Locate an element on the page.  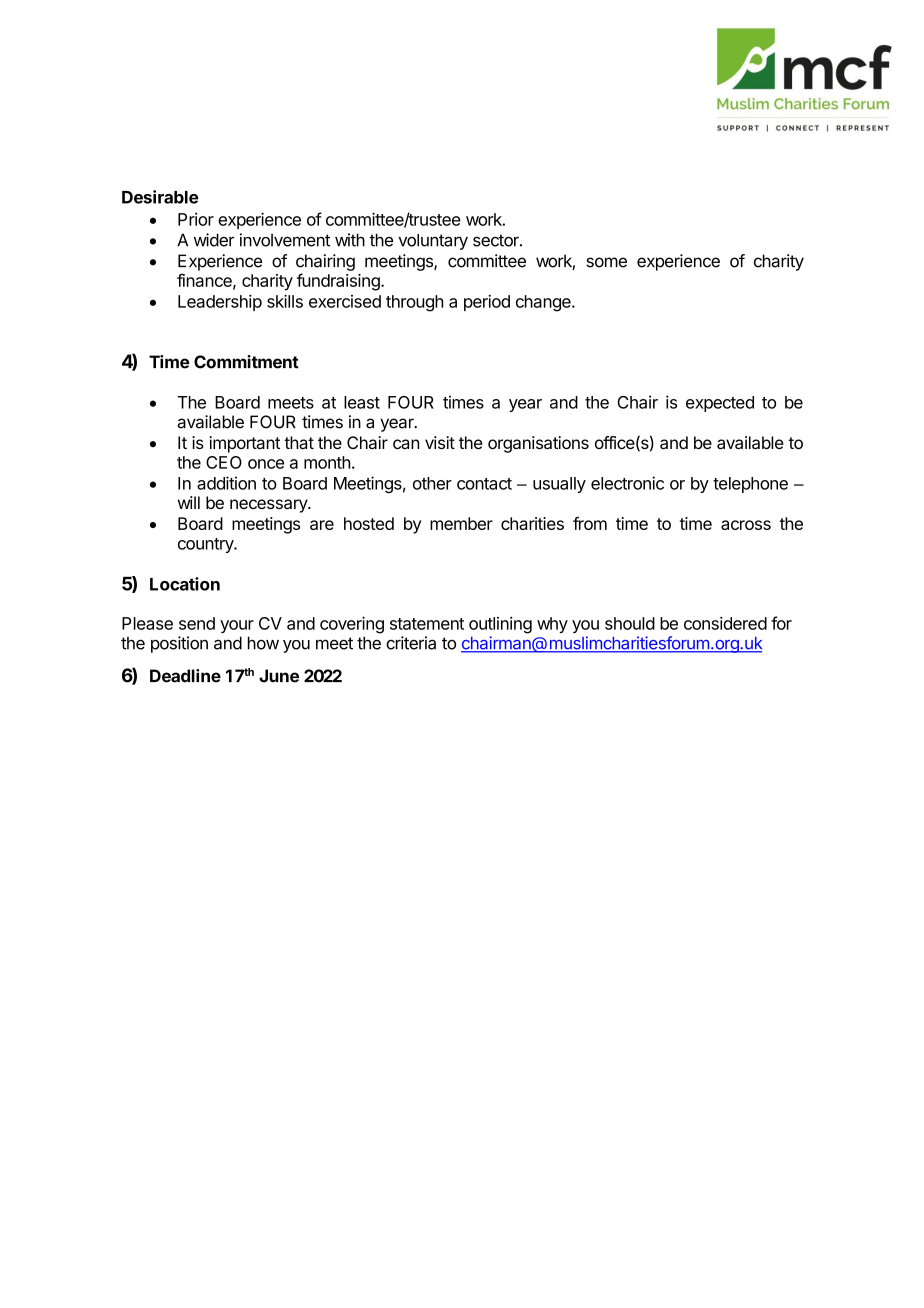
least is located at coordinates (362, 402).
